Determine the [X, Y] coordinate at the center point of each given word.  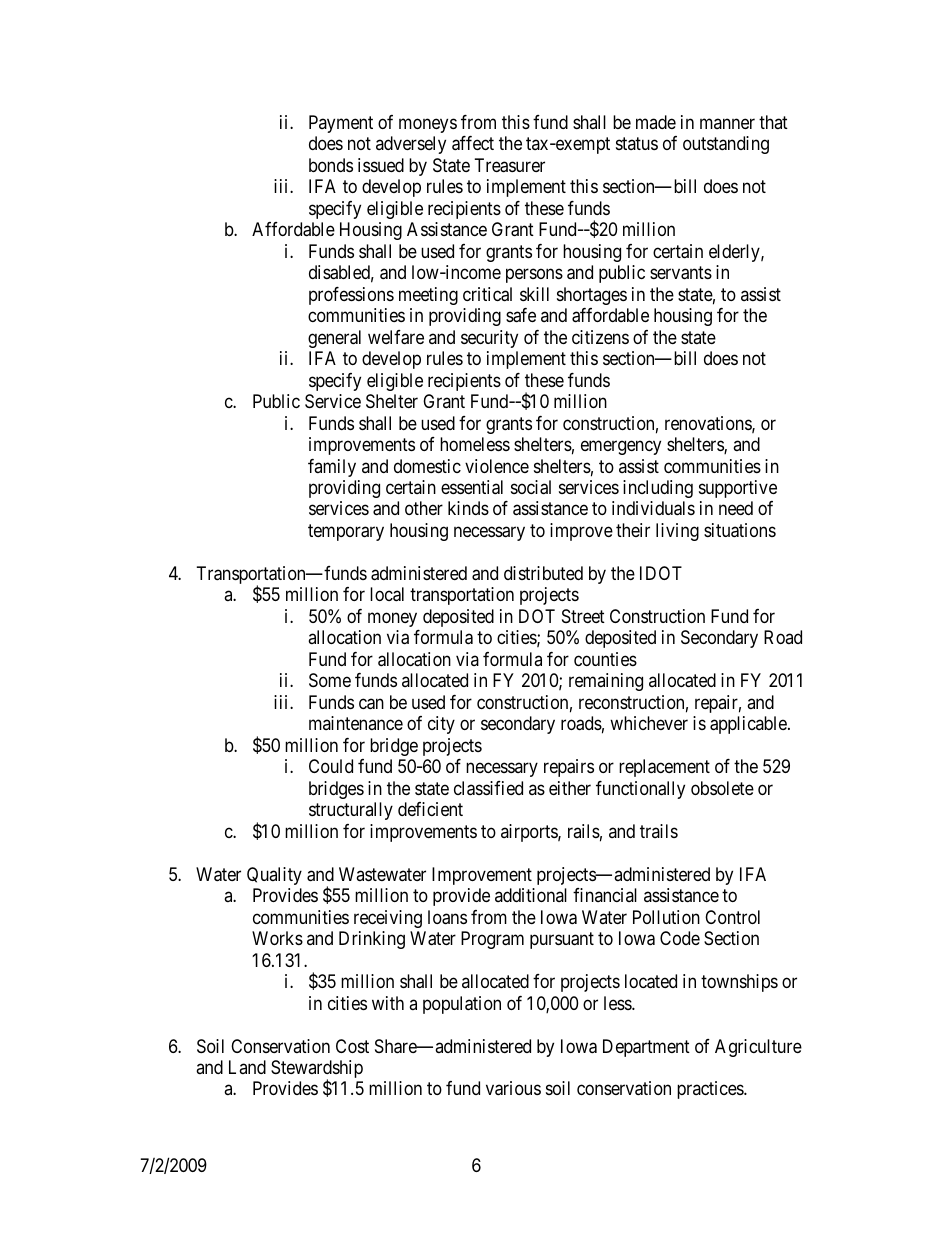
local [387, 594]
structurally [351, 811]
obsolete [722, 788]
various [513, 1088]
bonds [331, 165]
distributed [543, 573]
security [489, 339]
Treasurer [510, 165]
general [334, 339]
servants [681, 273]
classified [488, 788]
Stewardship [317, 1070]
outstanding [726, 145]
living [677, 532]
